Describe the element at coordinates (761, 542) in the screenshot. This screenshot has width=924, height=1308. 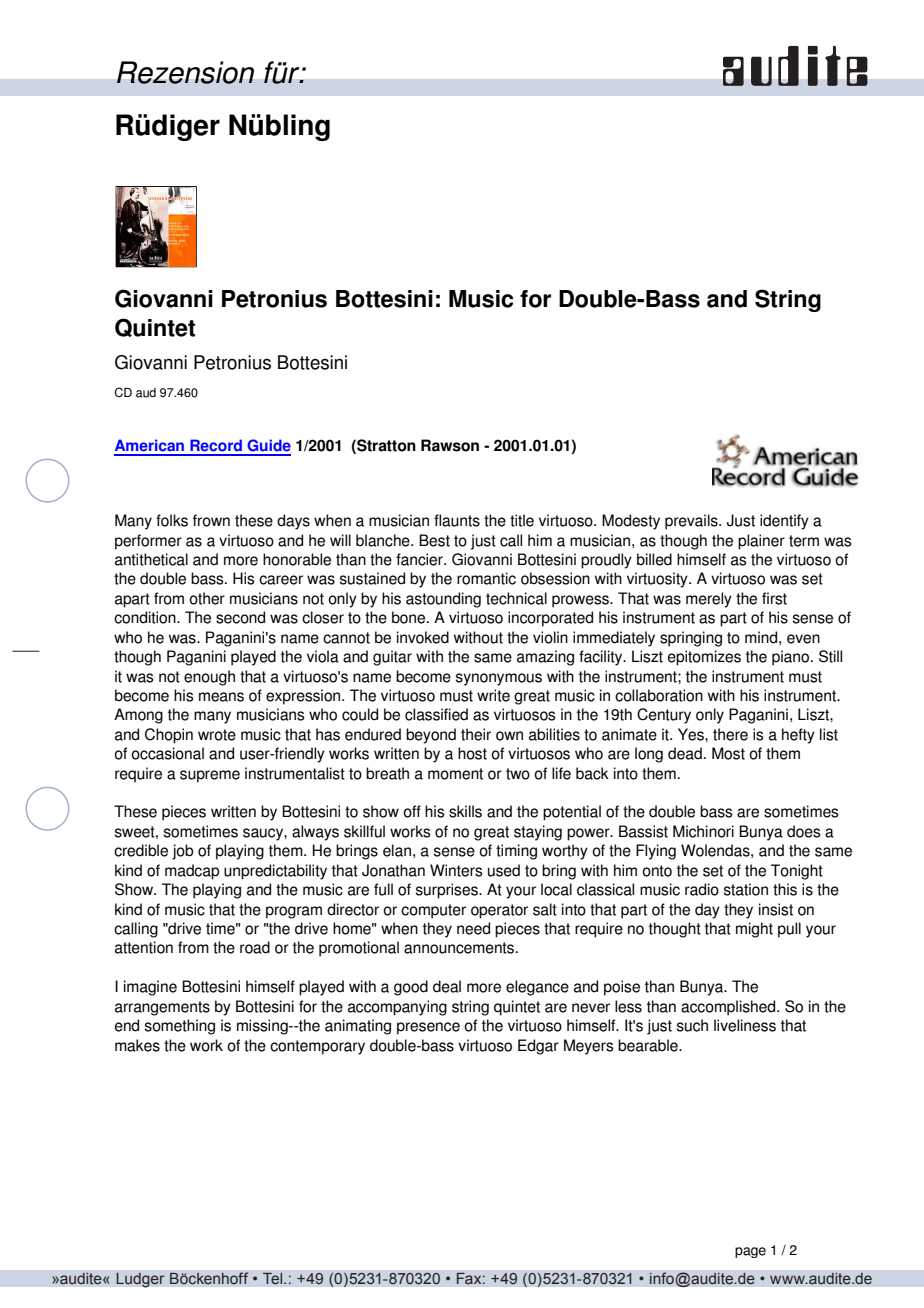
I see `plainer` at that location.
